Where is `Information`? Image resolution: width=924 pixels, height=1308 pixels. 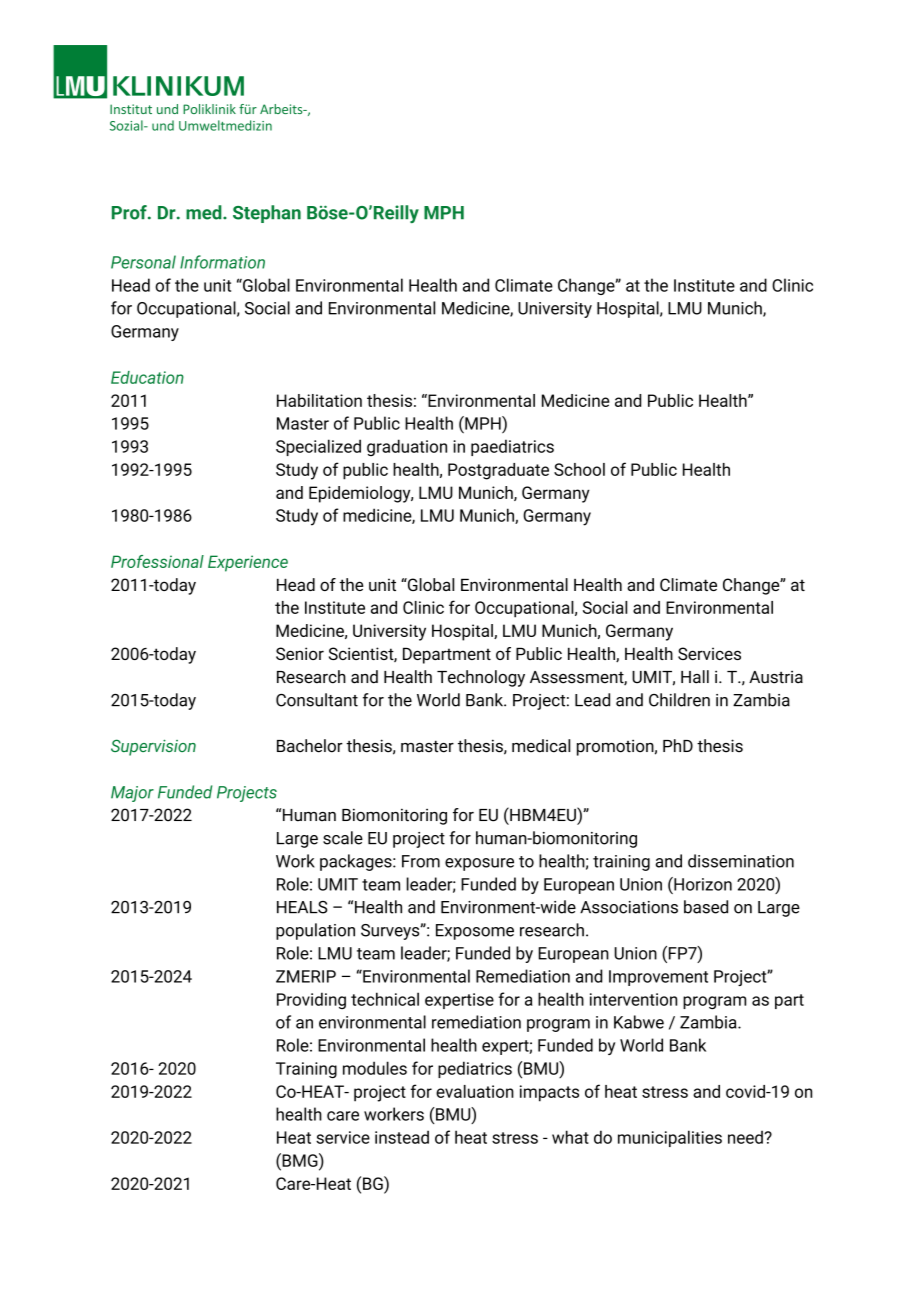 Information is located at coordinates (222, 262).
